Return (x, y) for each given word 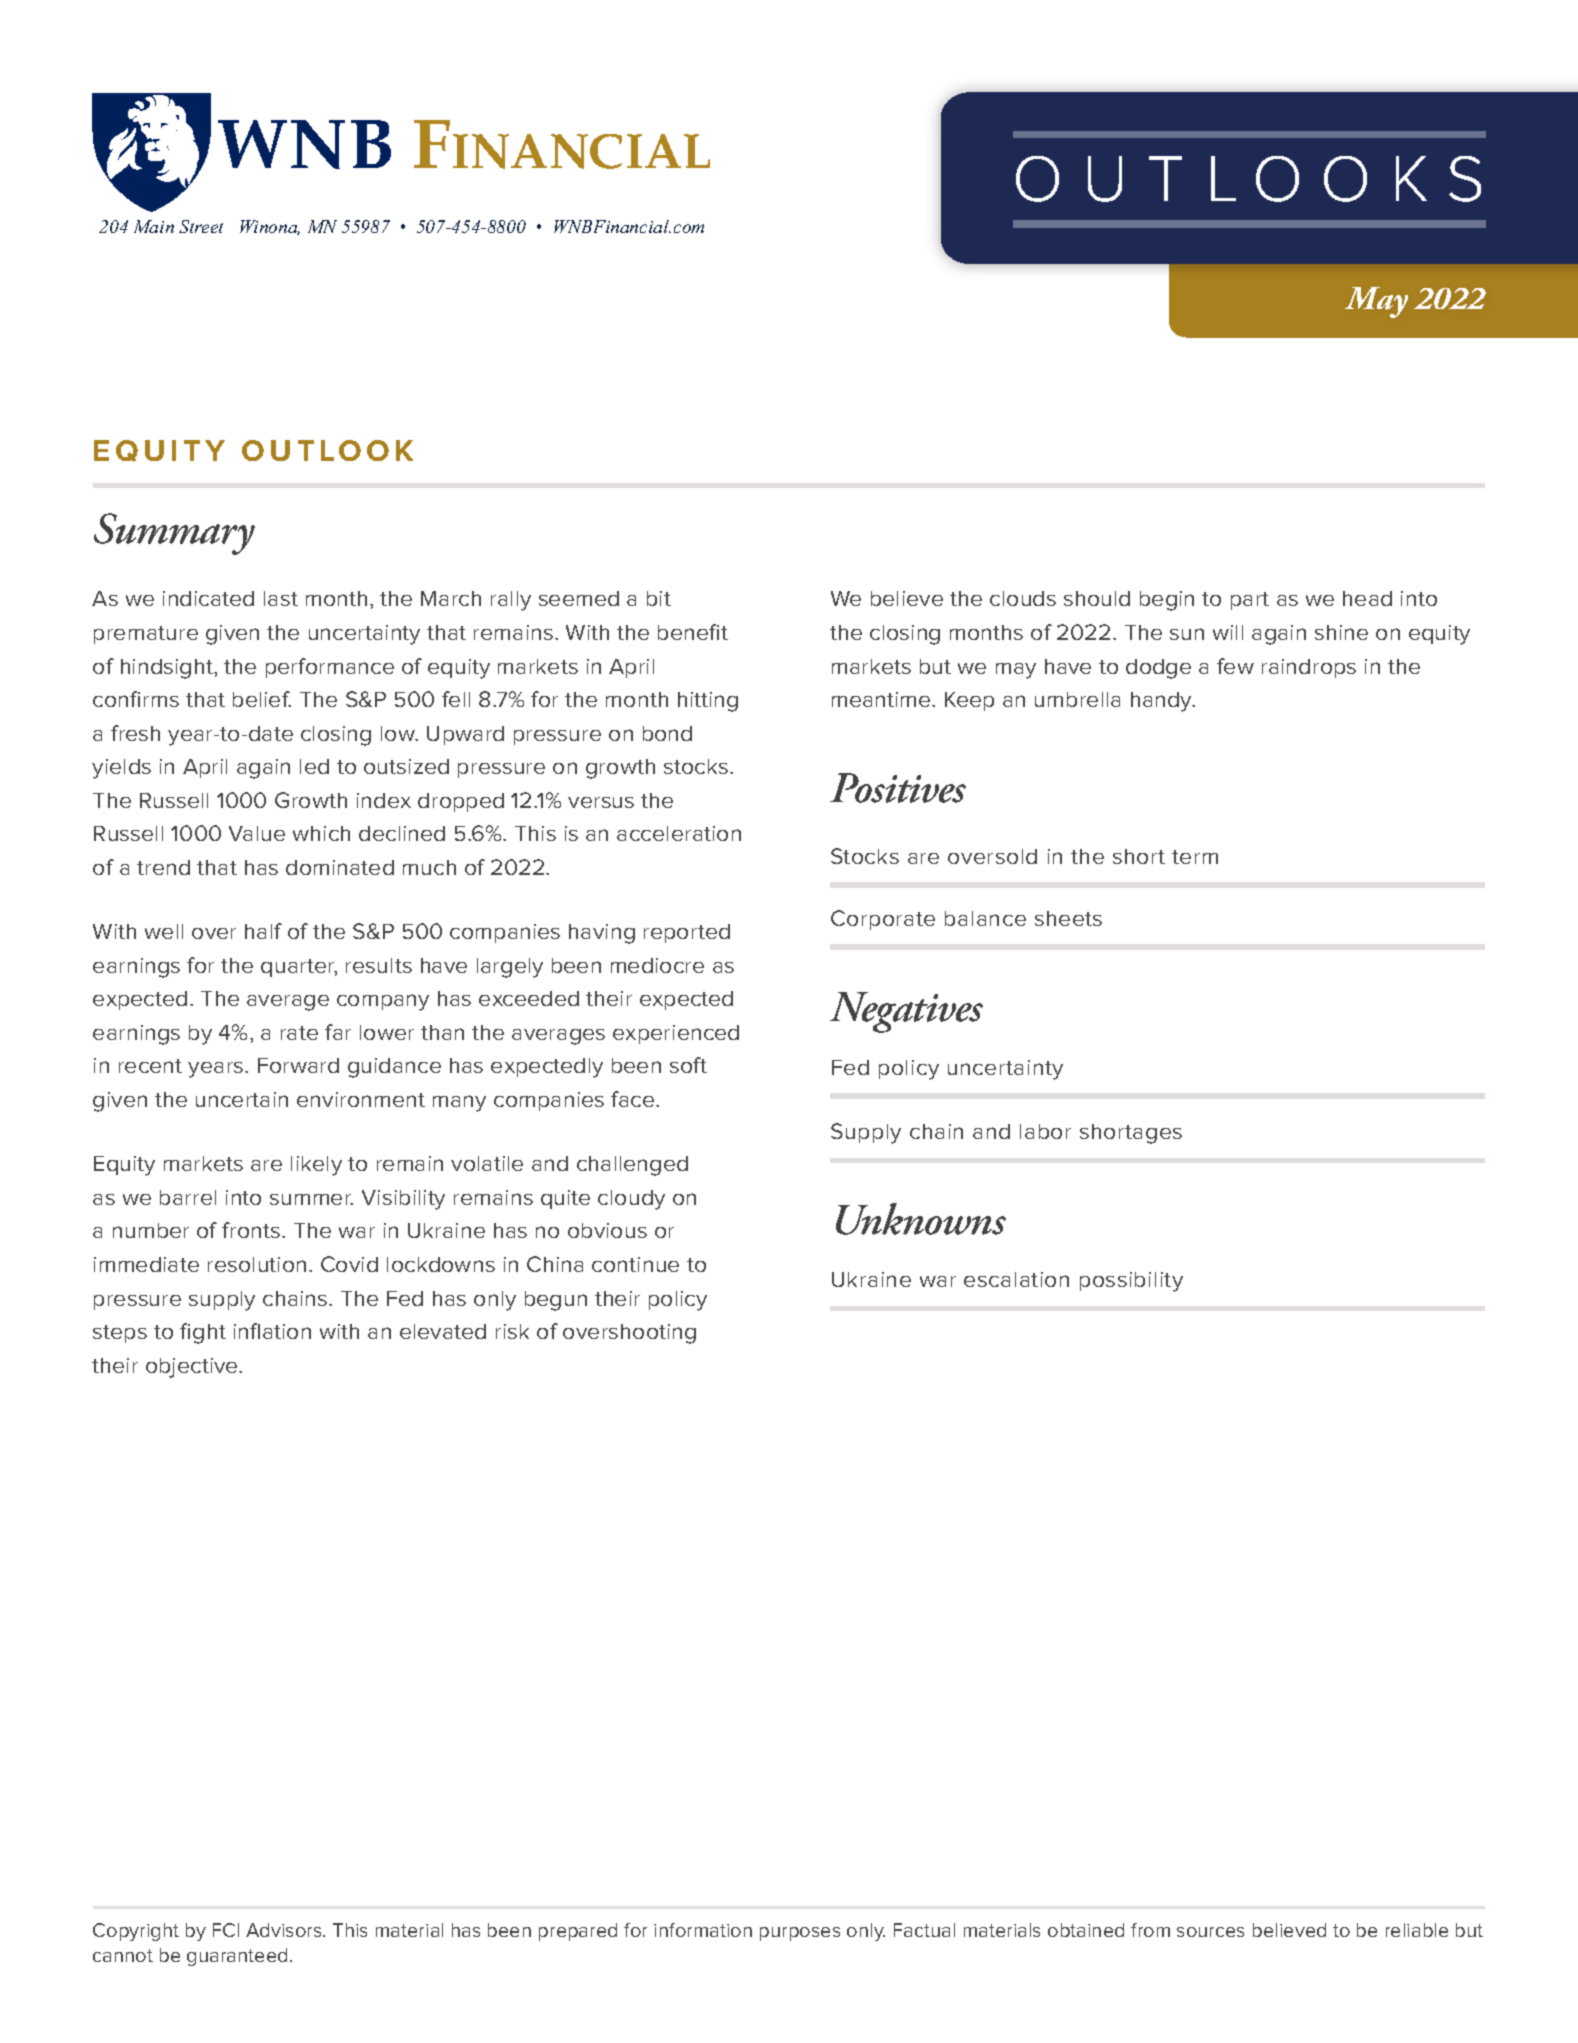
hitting (708, 702)
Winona (270, 227)
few (1235, 666)
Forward (298, 1065)
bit (659, 598)
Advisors (285, 1930)
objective (193, 1368)
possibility (1131, 1282)
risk (512, 1331)
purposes (800, 1934)
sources (1210, 1932)
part (1250, 601)
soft (688, 1065)
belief (262, 699)
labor (1045, 1131)
